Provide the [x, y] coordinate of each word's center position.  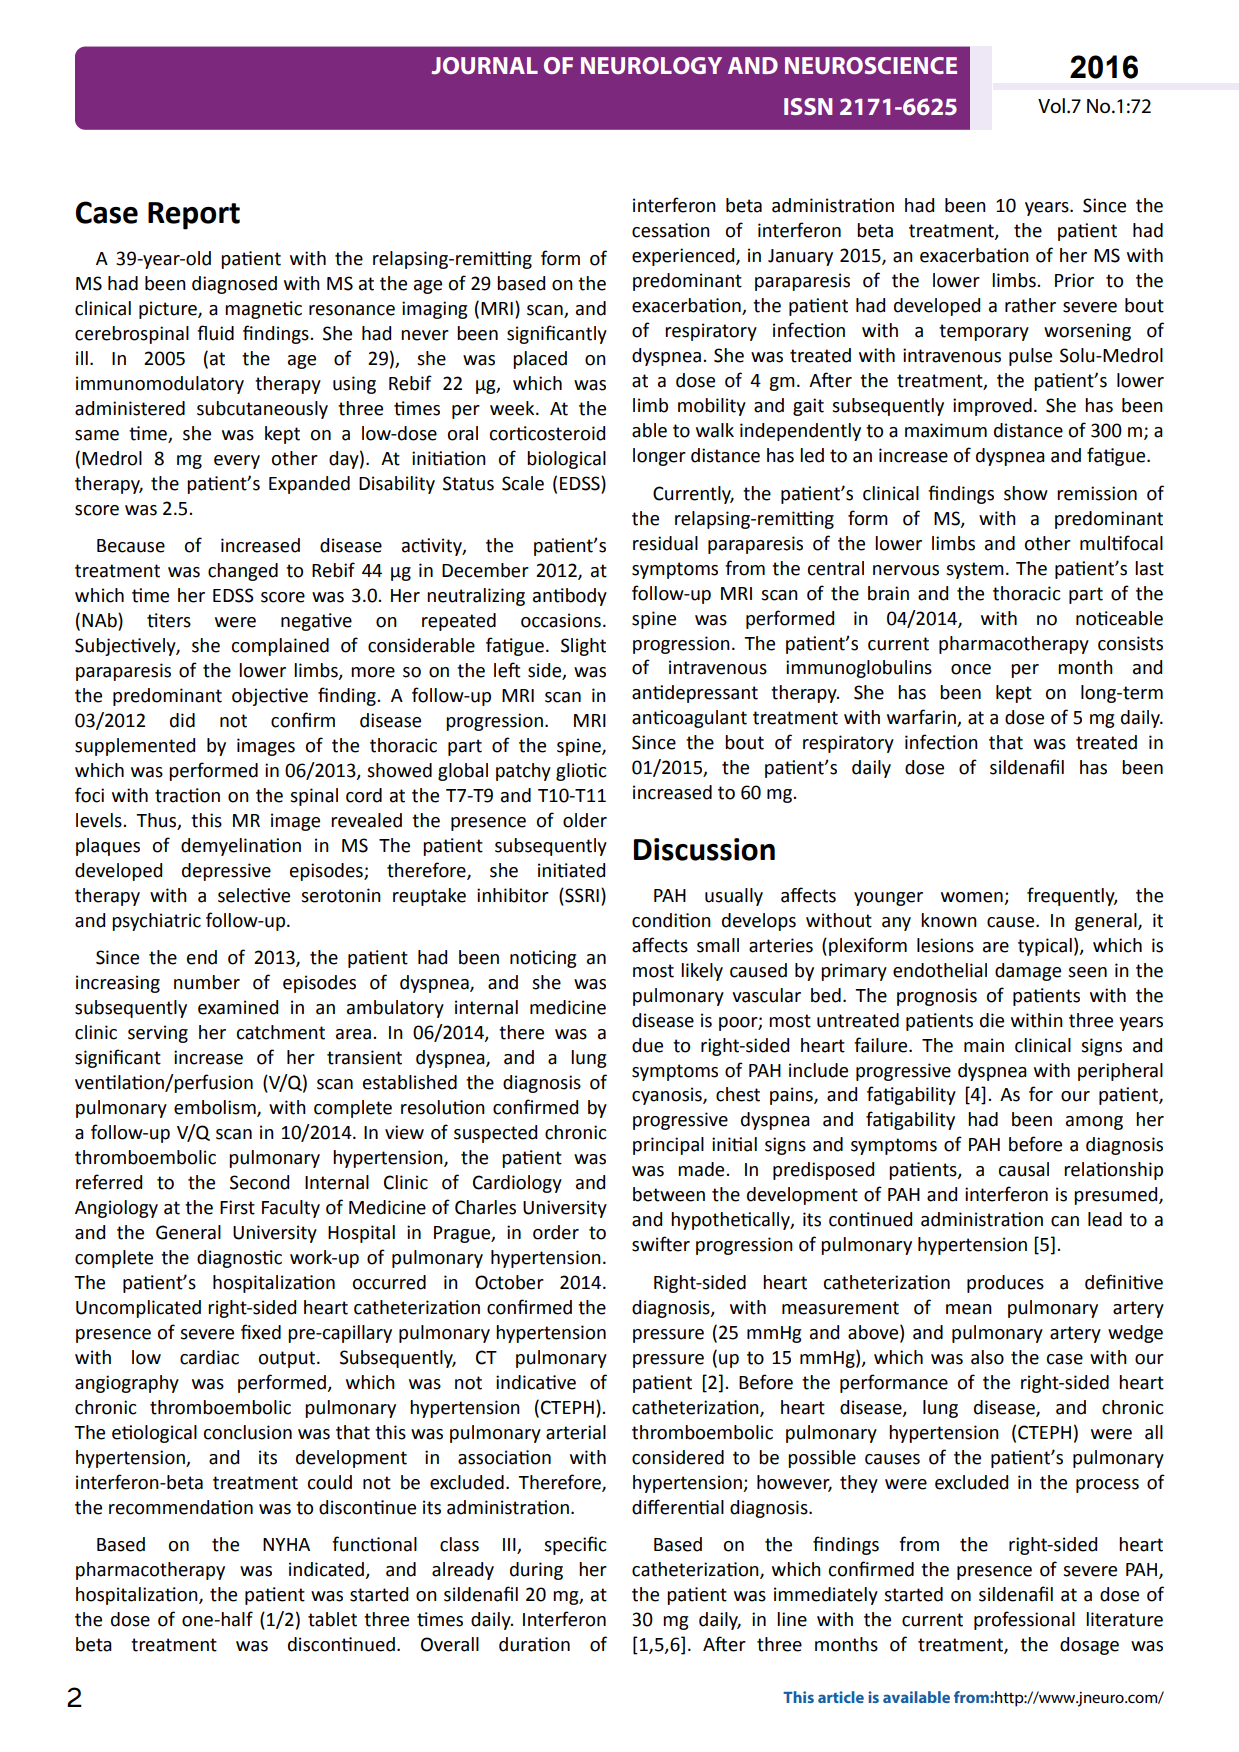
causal [1024, 1169]
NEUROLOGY [651, 65]
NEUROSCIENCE [871, 65]
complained [280, 647]
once [971, 669]
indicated [327, 1570]
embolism [216, 1108]
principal [668, 1146]
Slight [583, 647]
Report [194, 216]
